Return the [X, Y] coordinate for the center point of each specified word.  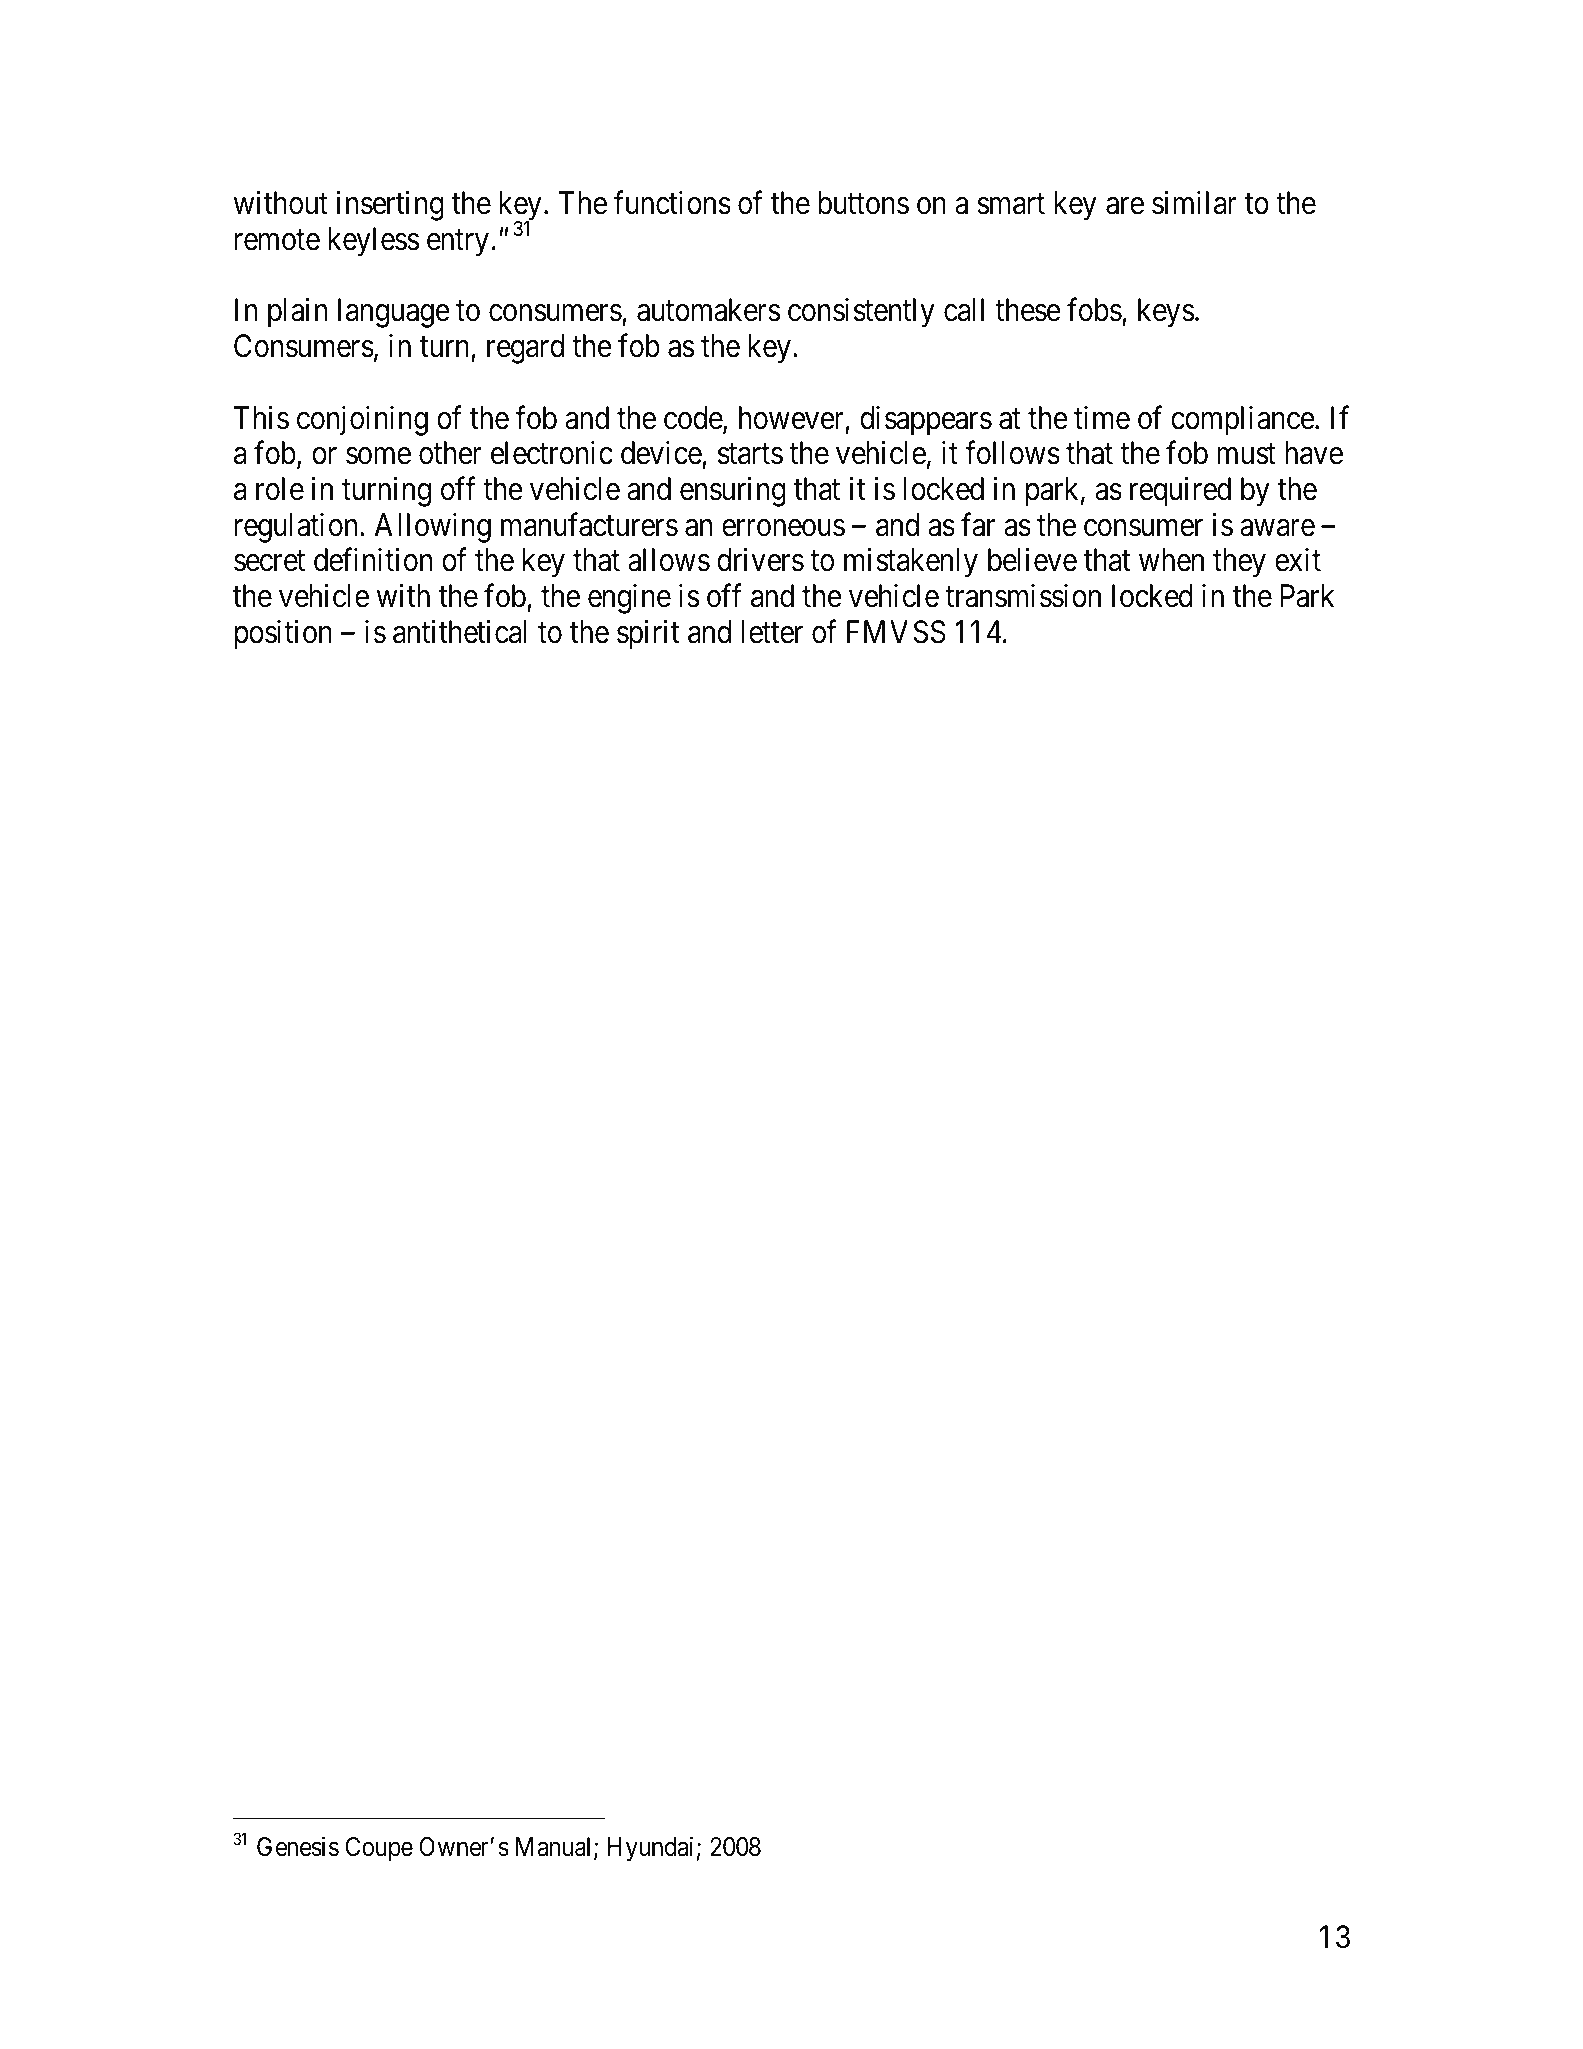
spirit [648, 635]
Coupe [379, 1849]
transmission [1023, 596]
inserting [390, 206]
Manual [555, 1848]
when [1171, 560]
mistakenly [911, 563]
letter [772, 632]
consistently [861, 313]
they [1239, 563]
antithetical [459, 632]
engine [629, 599]
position [283, 635]
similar [1194, 203]
